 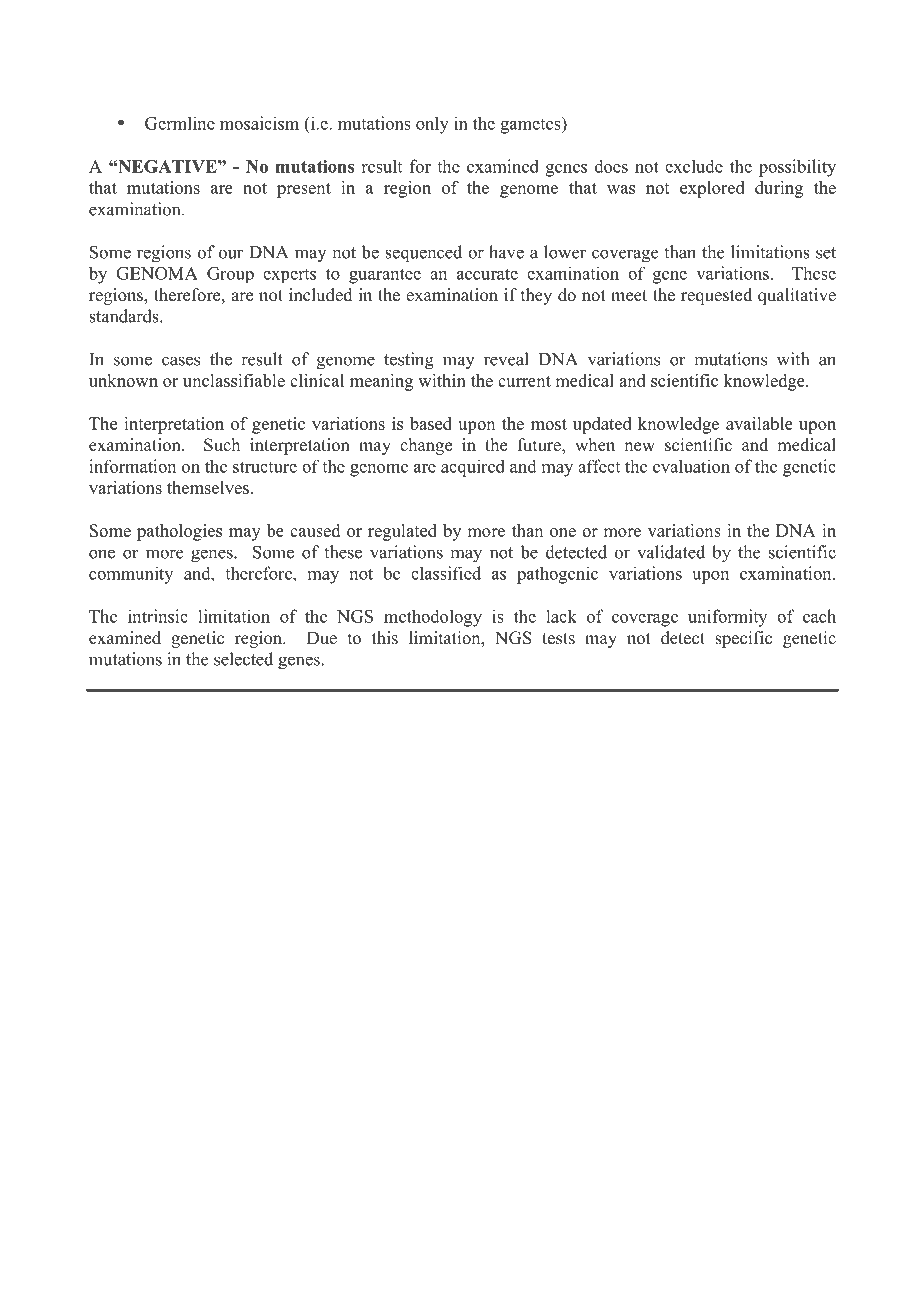 I want to click on Germline, so click(x=180, y=123).
